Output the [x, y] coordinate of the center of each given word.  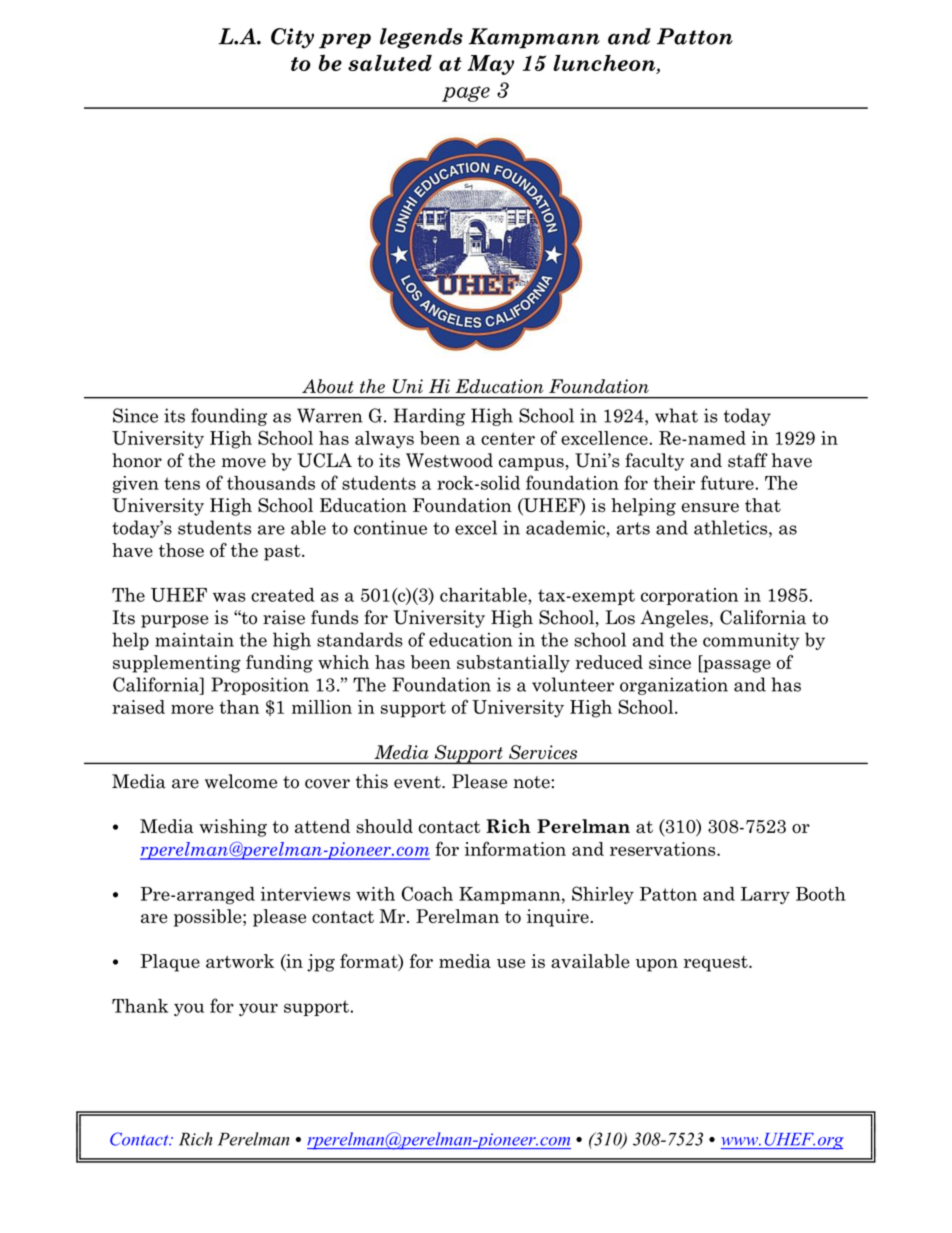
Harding [429, 417]
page [466, 94]
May [490, 65]
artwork [240, 961]
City [292, 38]
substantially [513, 664]
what [676, 415]
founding [229, 417]
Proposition [260, 686]
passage [736, 666]
